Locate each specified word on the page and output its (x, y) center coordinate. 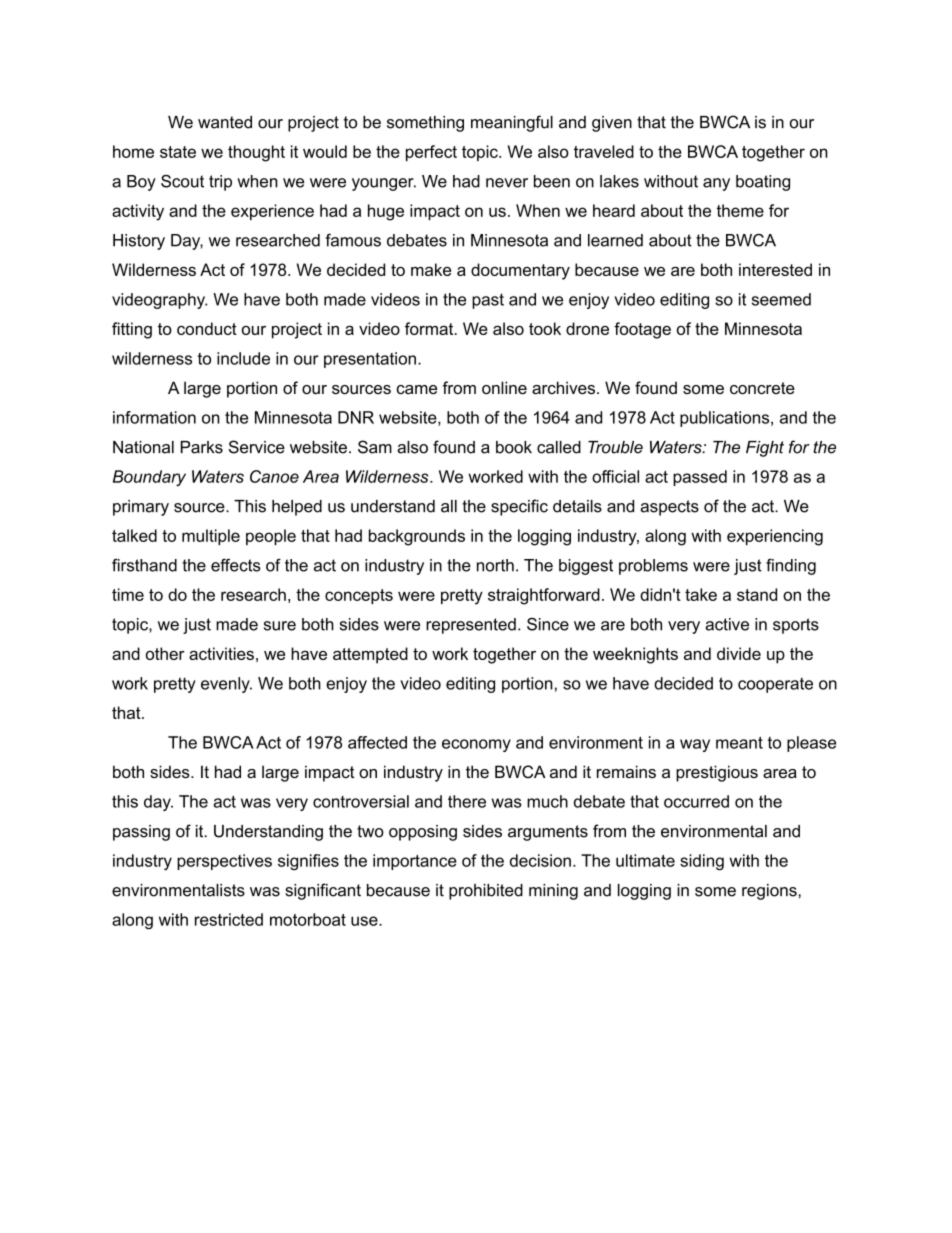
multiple (211, 537)
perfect (431, 153)
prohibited (486, 892)
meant (739, 742)
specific (519, 507)
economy (476, 745)
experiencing (775, 537)
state (178, 152)
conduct (207, 328)
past (488, 301)
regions (770, 892)
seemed (781, 299)
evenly (226, 685)
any (716, 184)
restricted (229, 919)
